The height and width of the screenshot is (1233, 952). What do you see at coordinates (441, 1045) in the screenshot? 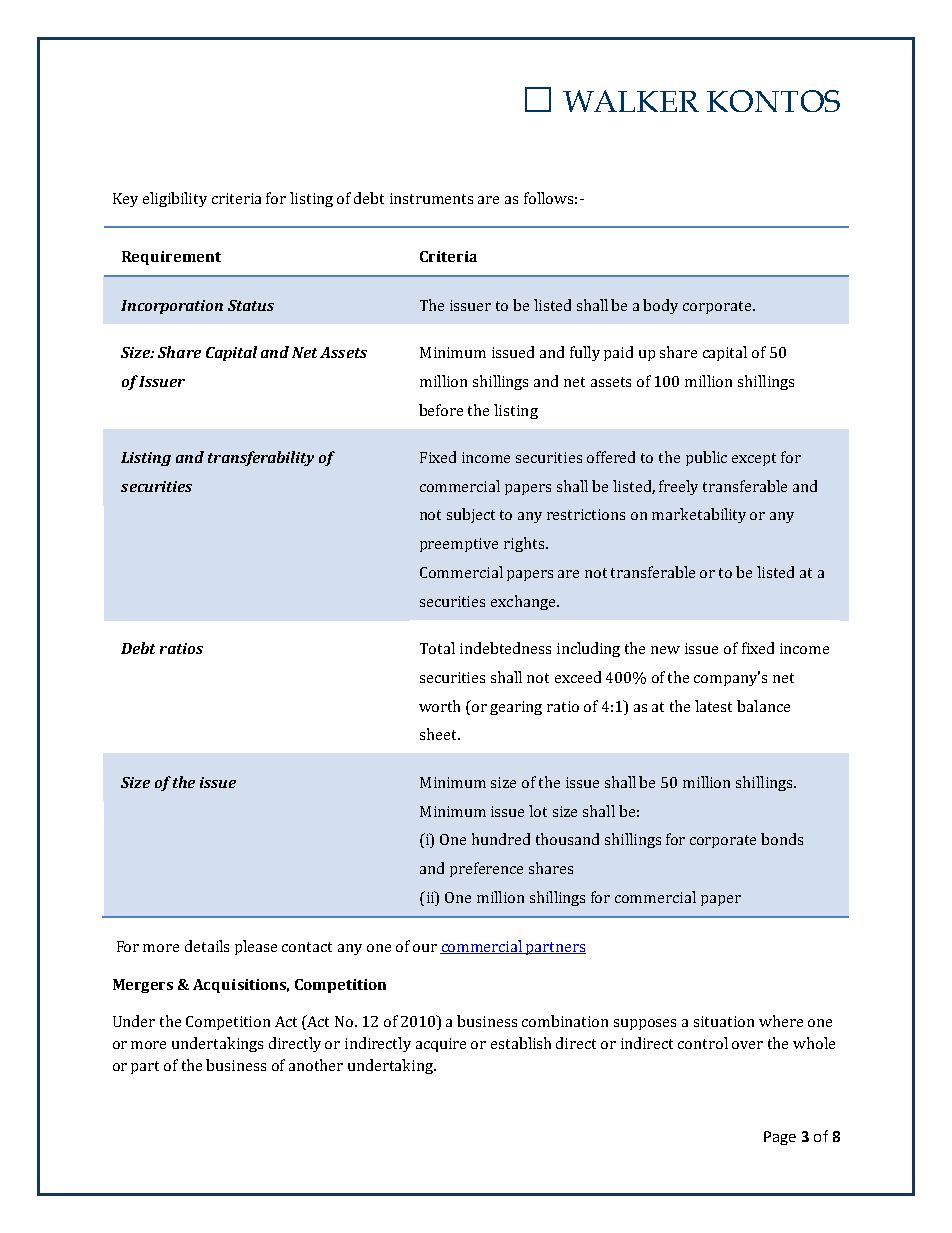
I see `acquire` at bounding box center [441, 1045].
